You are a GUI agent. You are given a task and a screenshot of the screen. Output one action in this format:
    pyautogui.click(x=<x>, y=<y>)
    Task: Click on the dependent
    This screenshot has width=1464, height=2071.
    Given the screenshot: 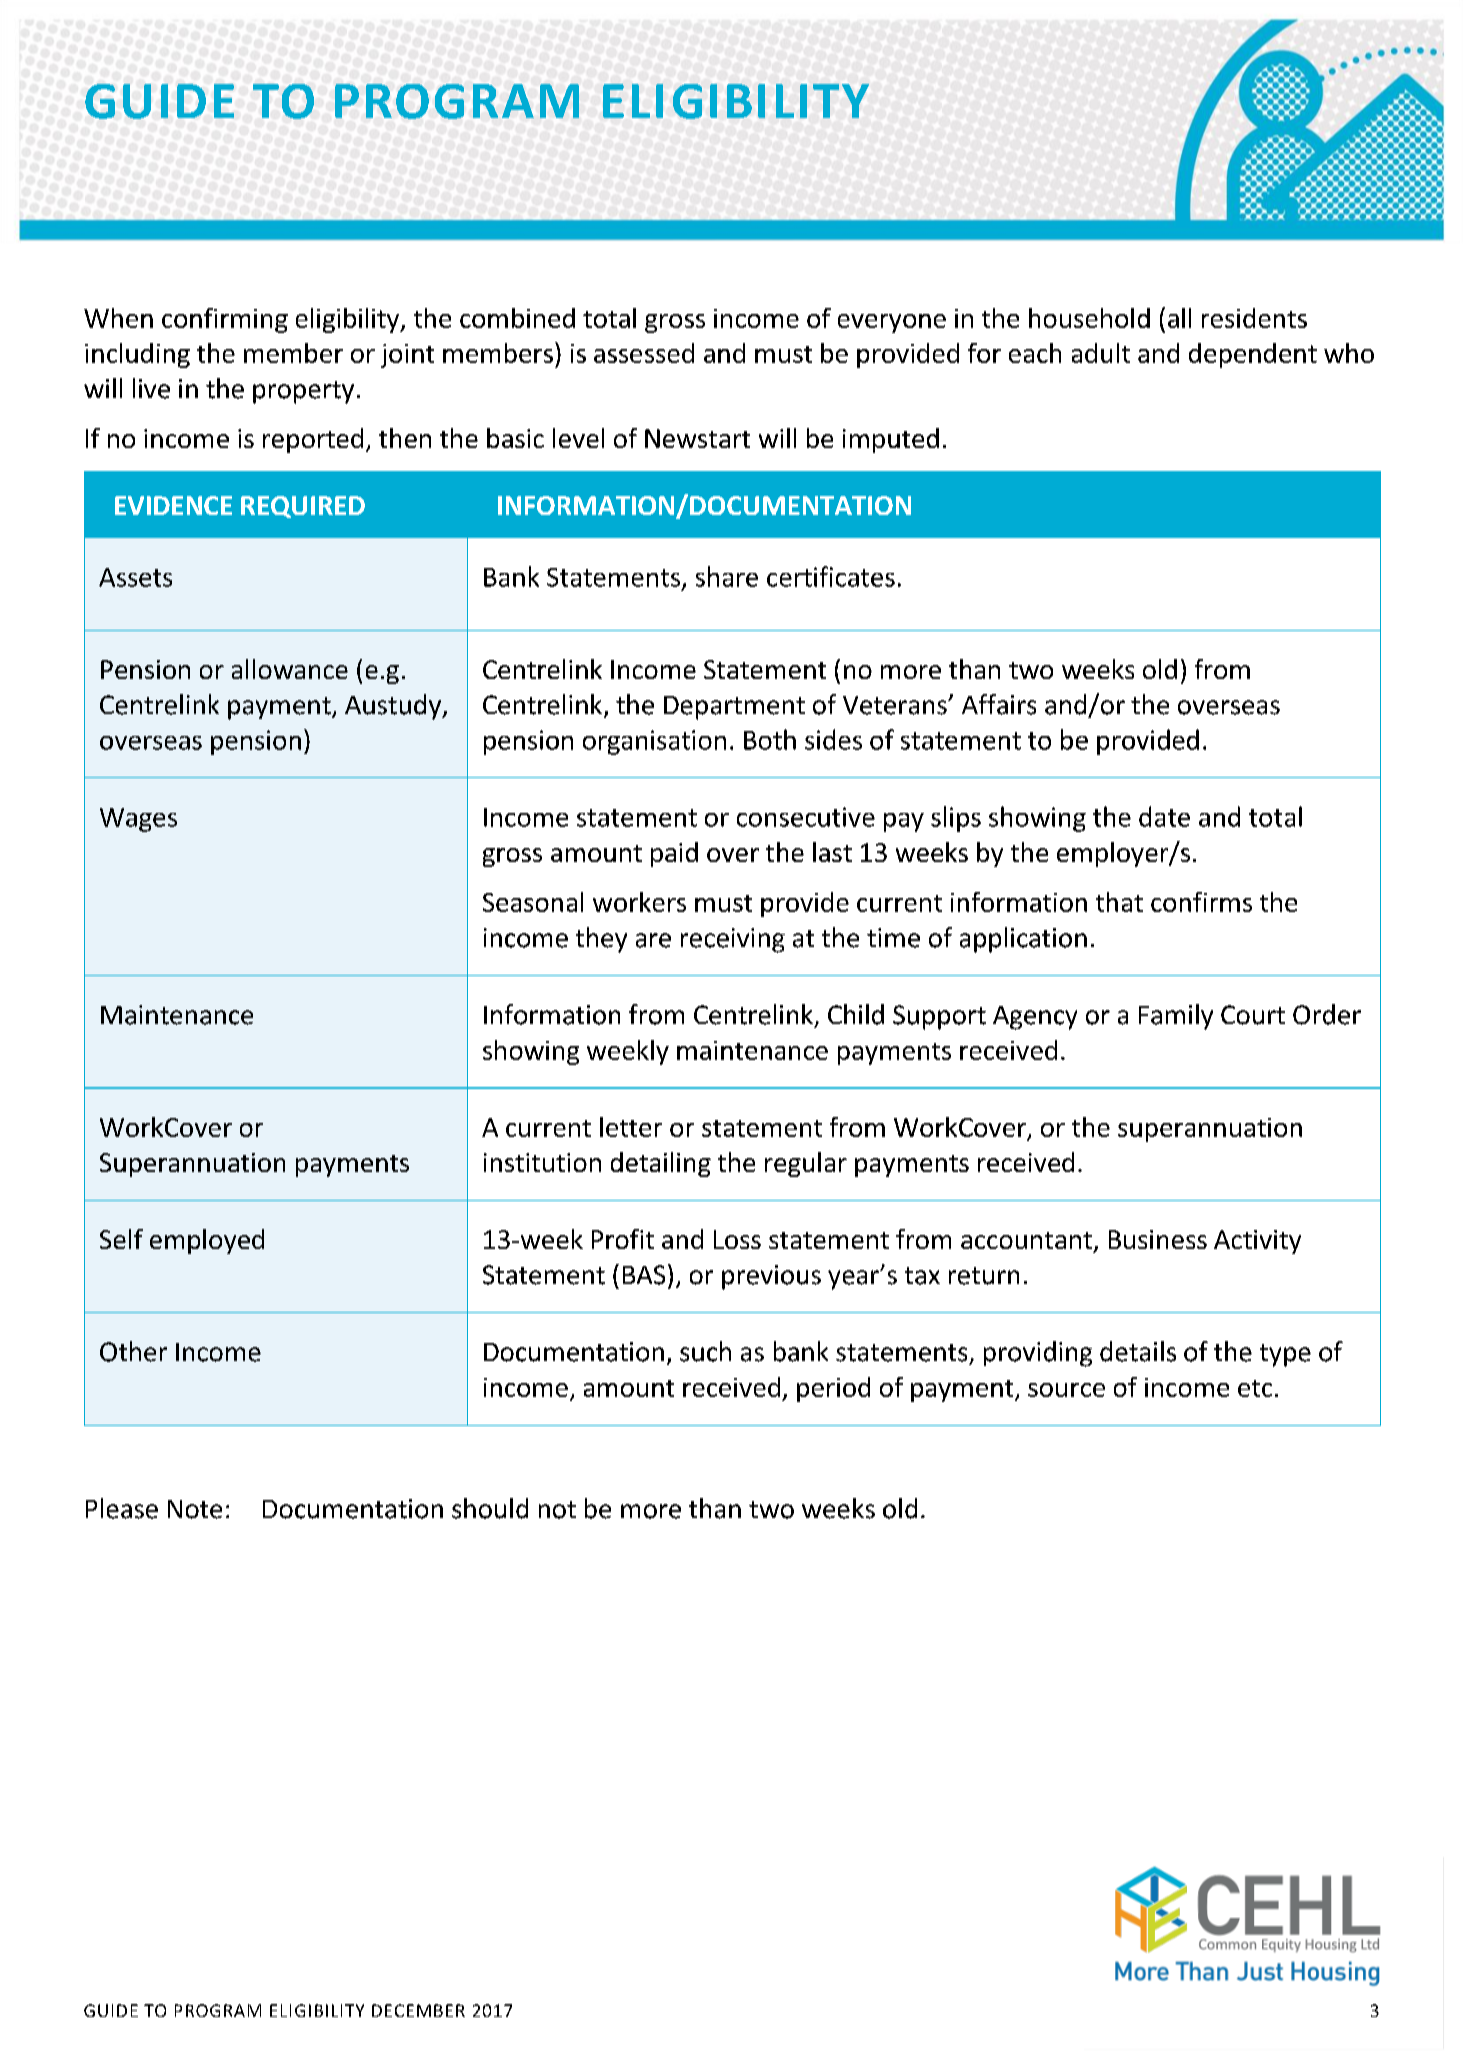 What is the action you would take?
    pyautogui.click(x=1253, y=355)
